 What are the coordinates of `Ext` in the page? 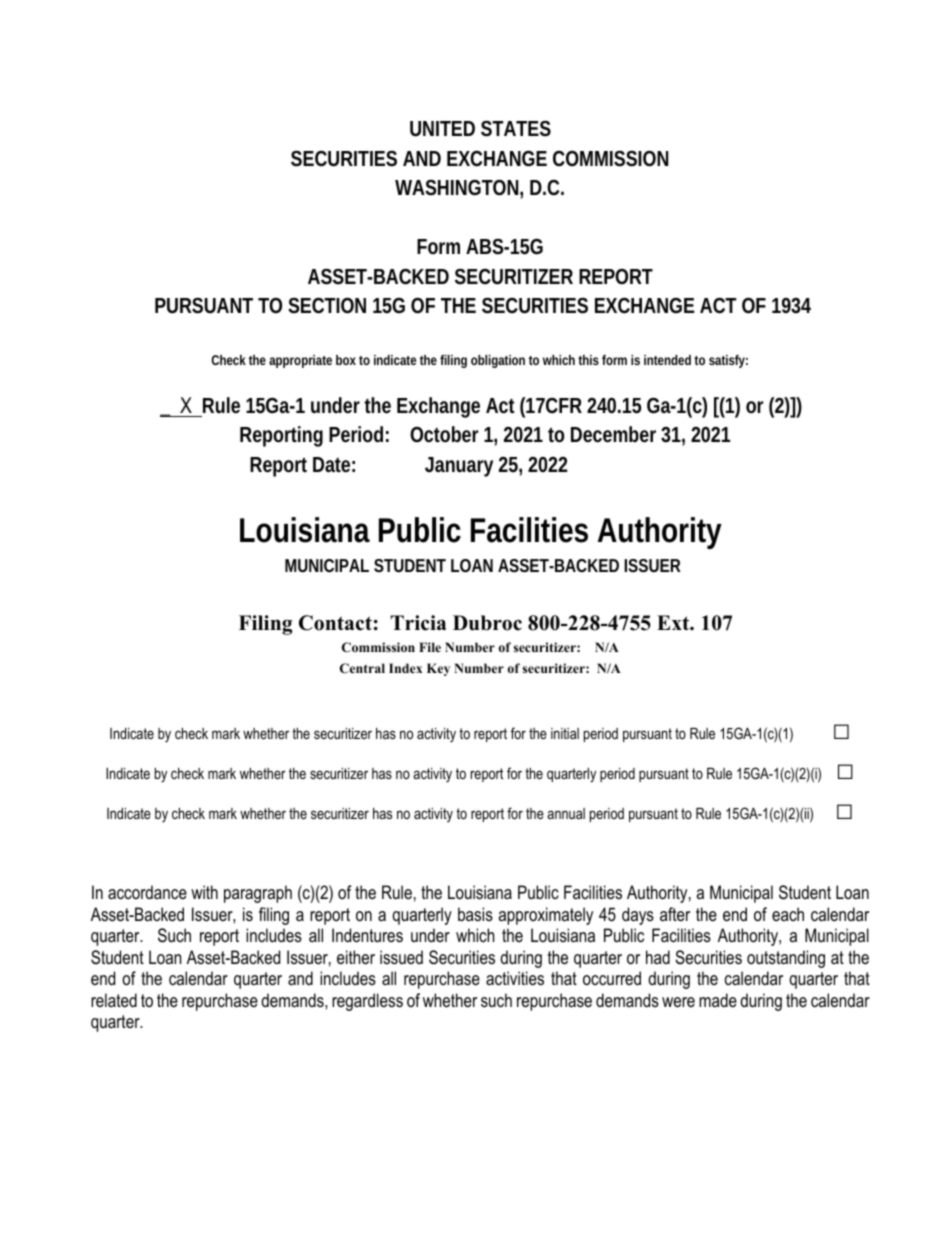 It's located at (674, 622).
